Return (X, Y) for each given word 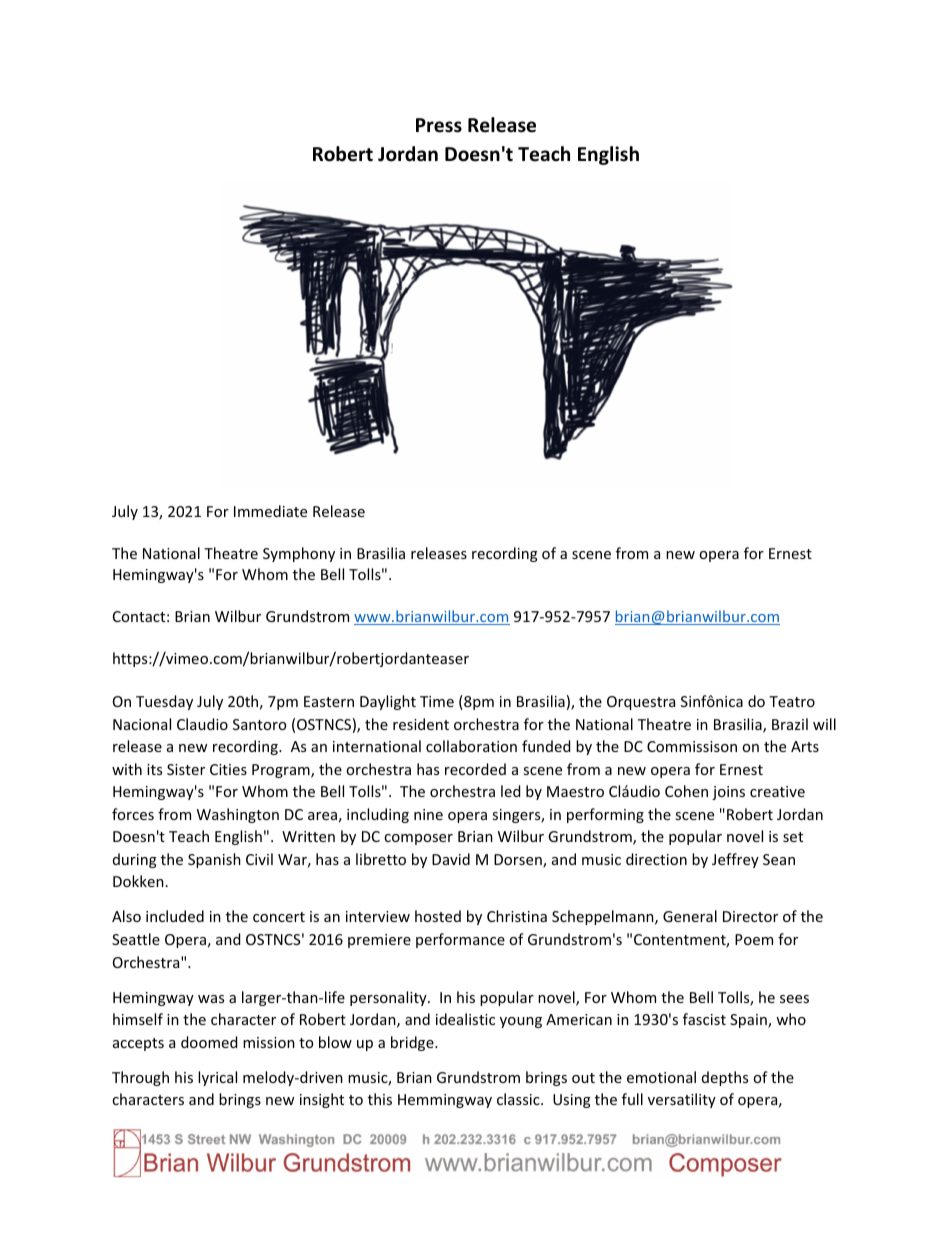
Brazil (790, 724)
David (451, 859)
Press (439, 125)
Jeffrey (735, 860)
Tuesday (164, 702)
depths (725, 1078)
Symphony (299, 554)
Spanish (214, 860)
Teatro (792, 701)
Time (437, 701)
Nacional (142, 724)
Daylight (388, 702)
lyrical (217, 1078)
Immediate (270, 511)
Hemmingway (445, 1101)
